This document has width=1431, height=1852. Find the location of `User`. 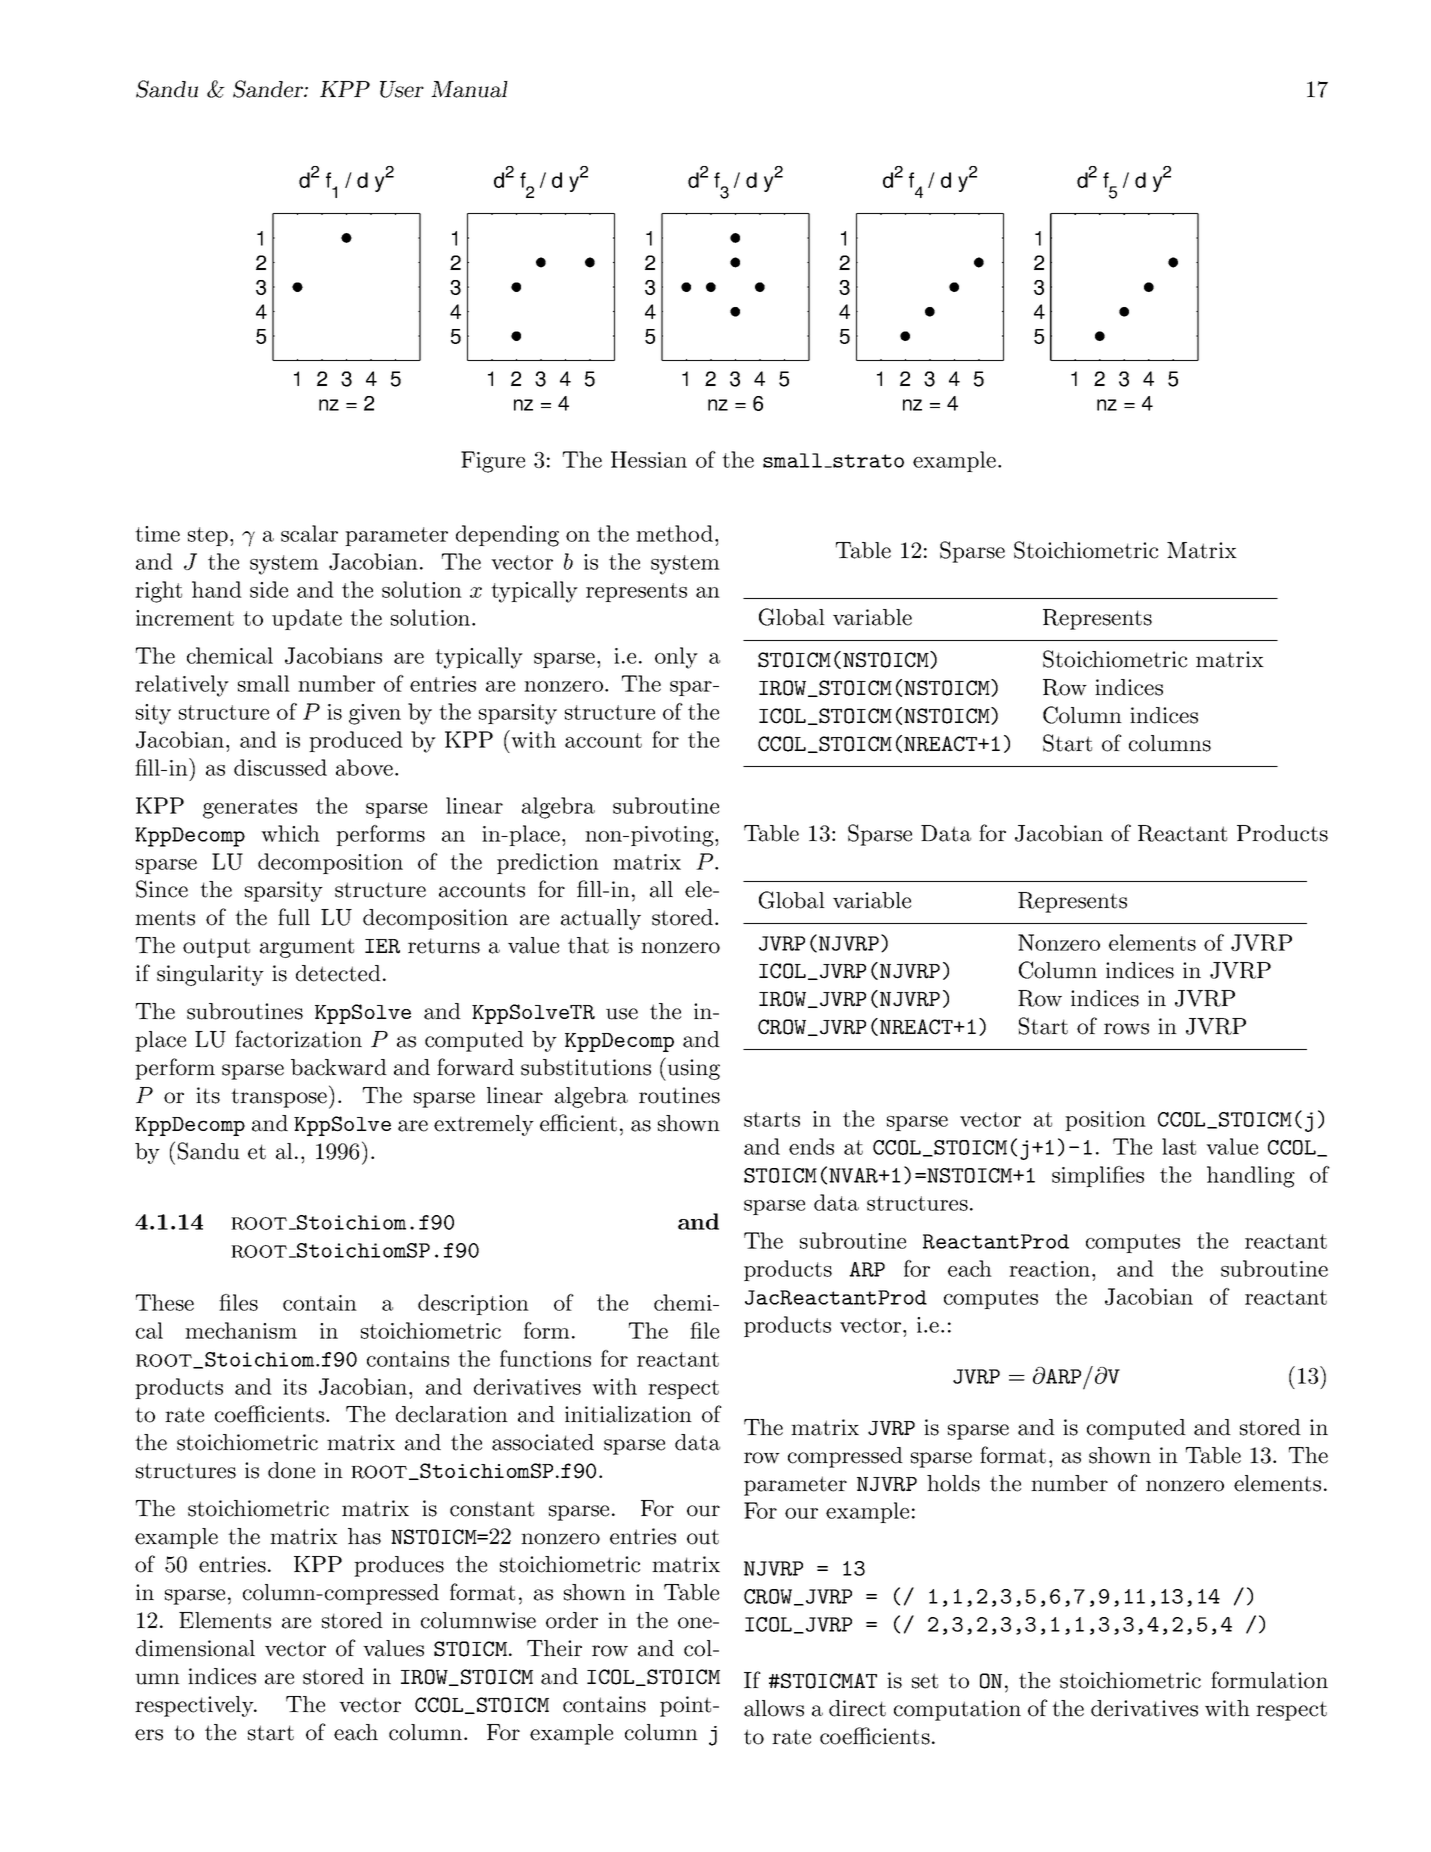

User is located at coordinates (402, 89).
